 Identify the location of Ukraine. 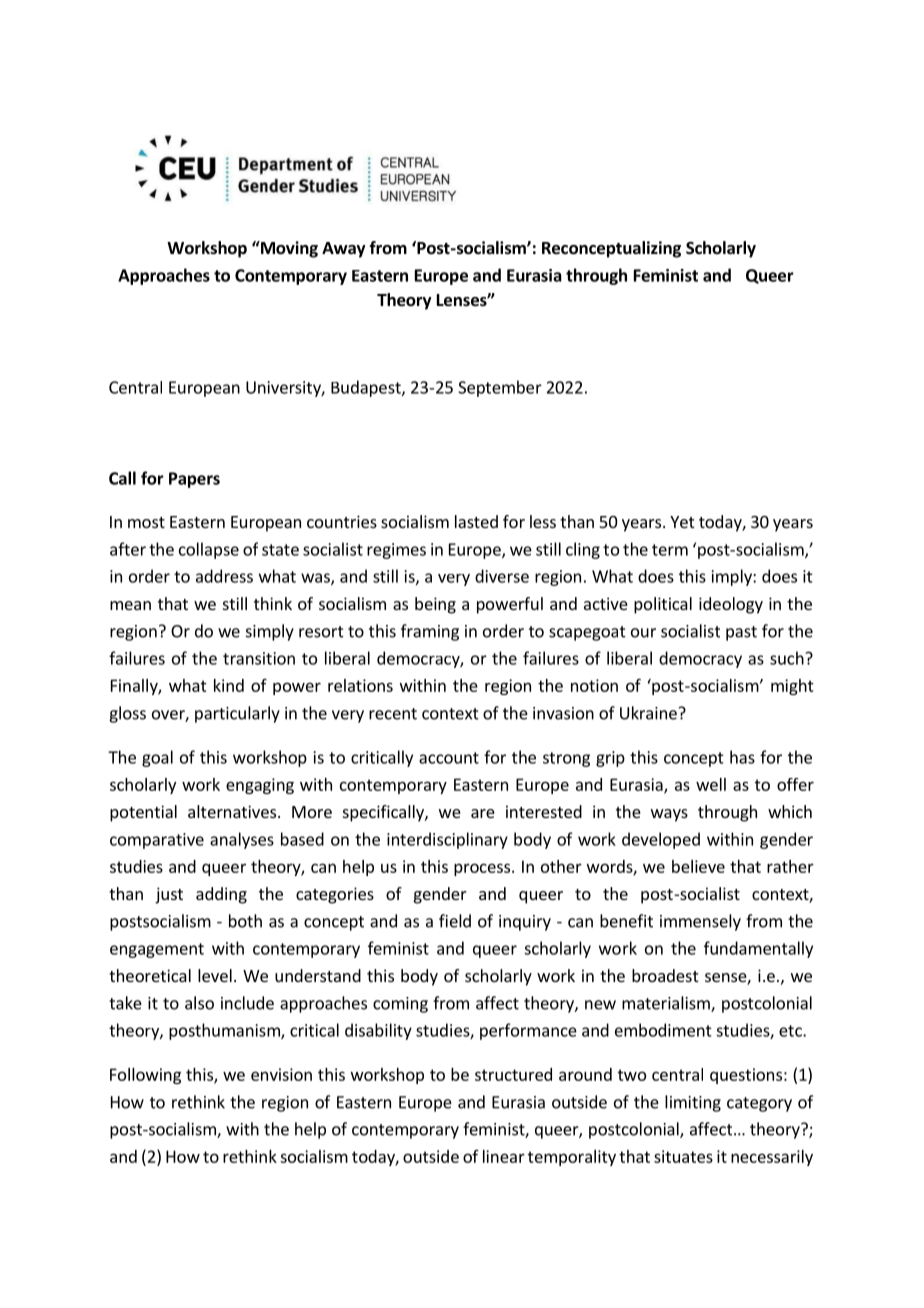
(648, 713).
